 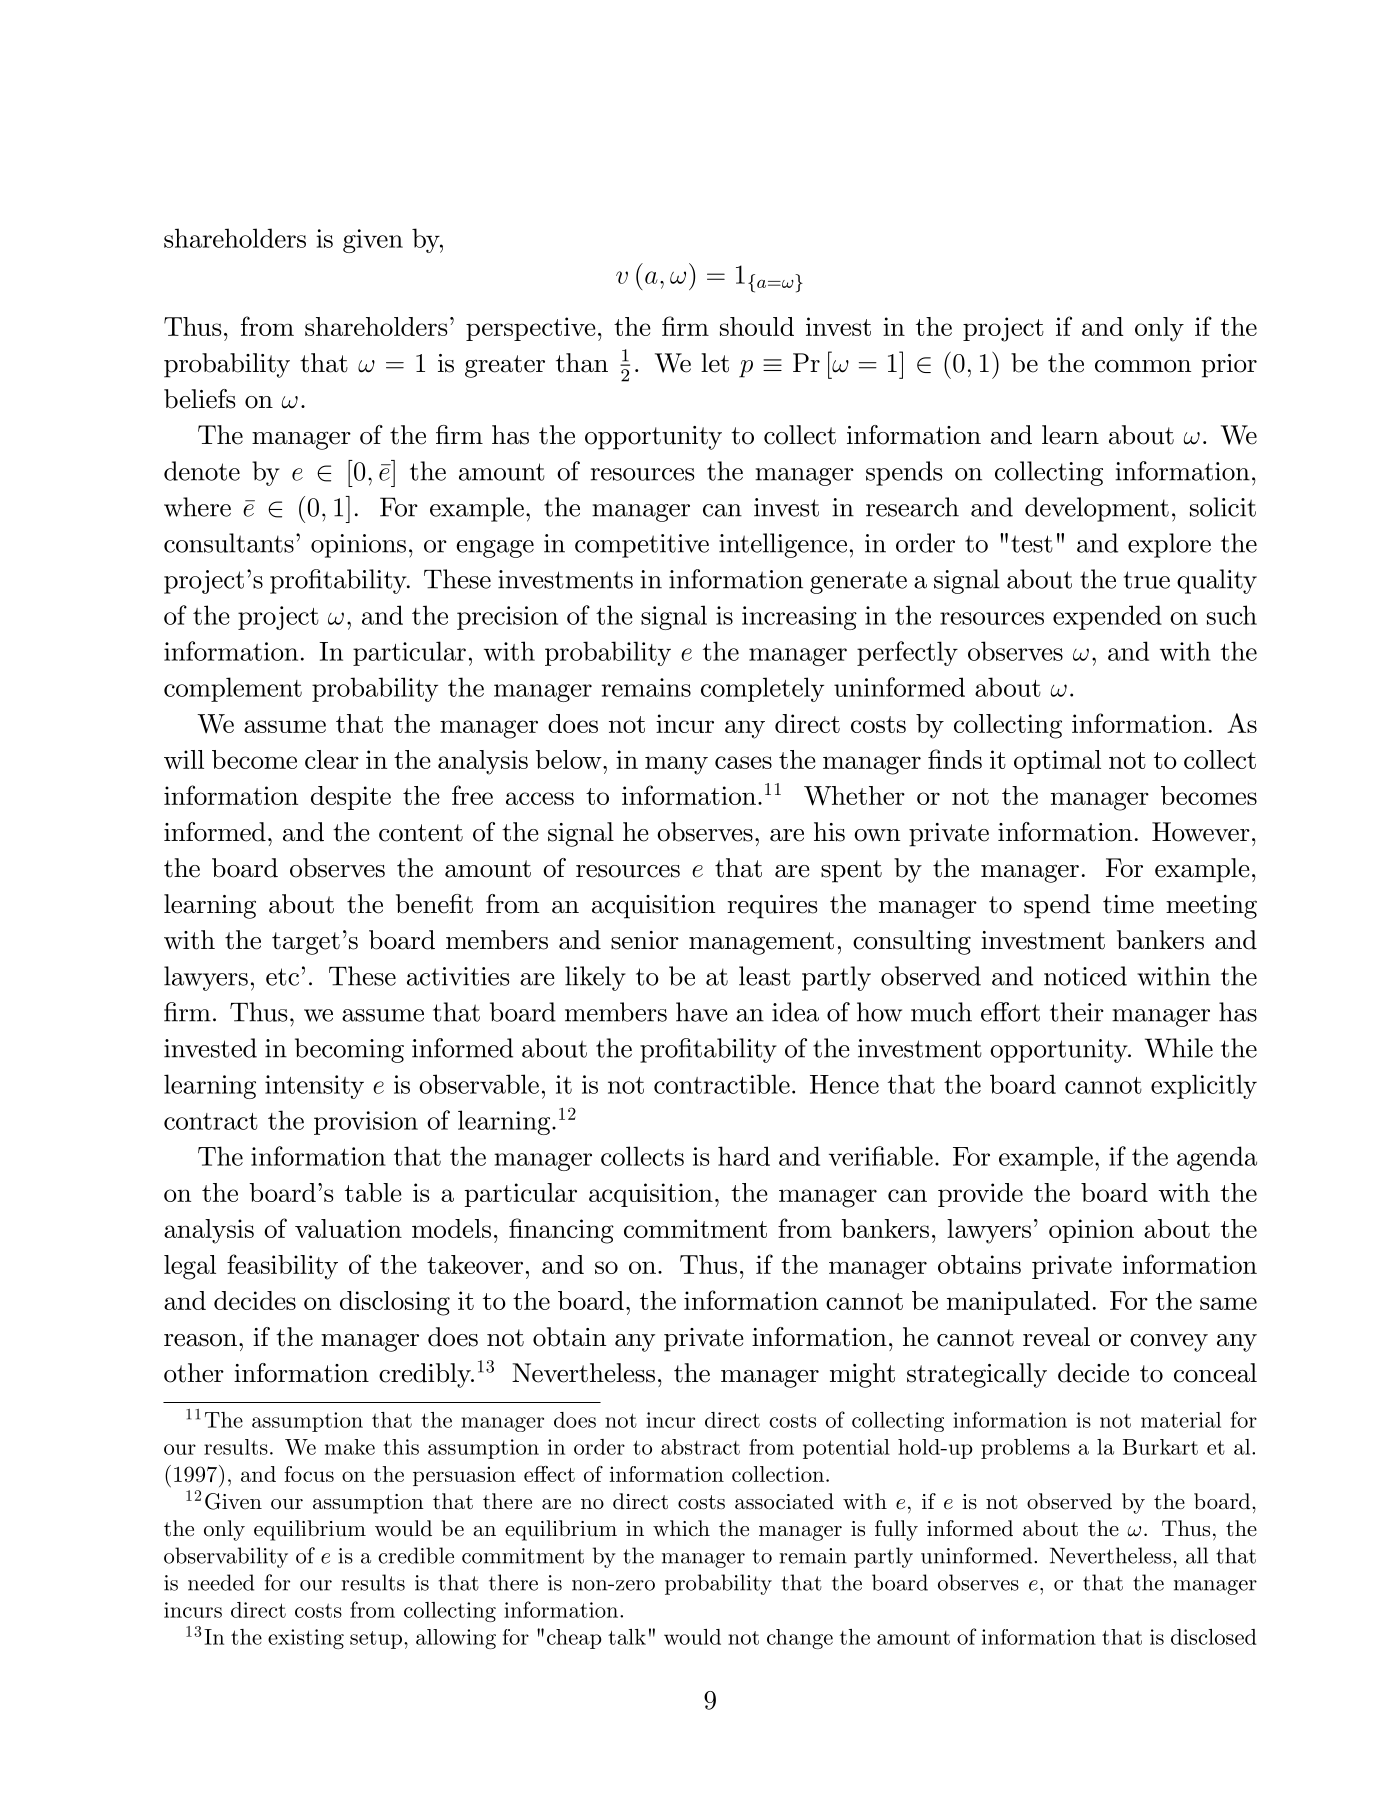 What do you see at coordinates (627, 1637) in the screenshot?
I see `talk` at bounding box center [627, 1637].
